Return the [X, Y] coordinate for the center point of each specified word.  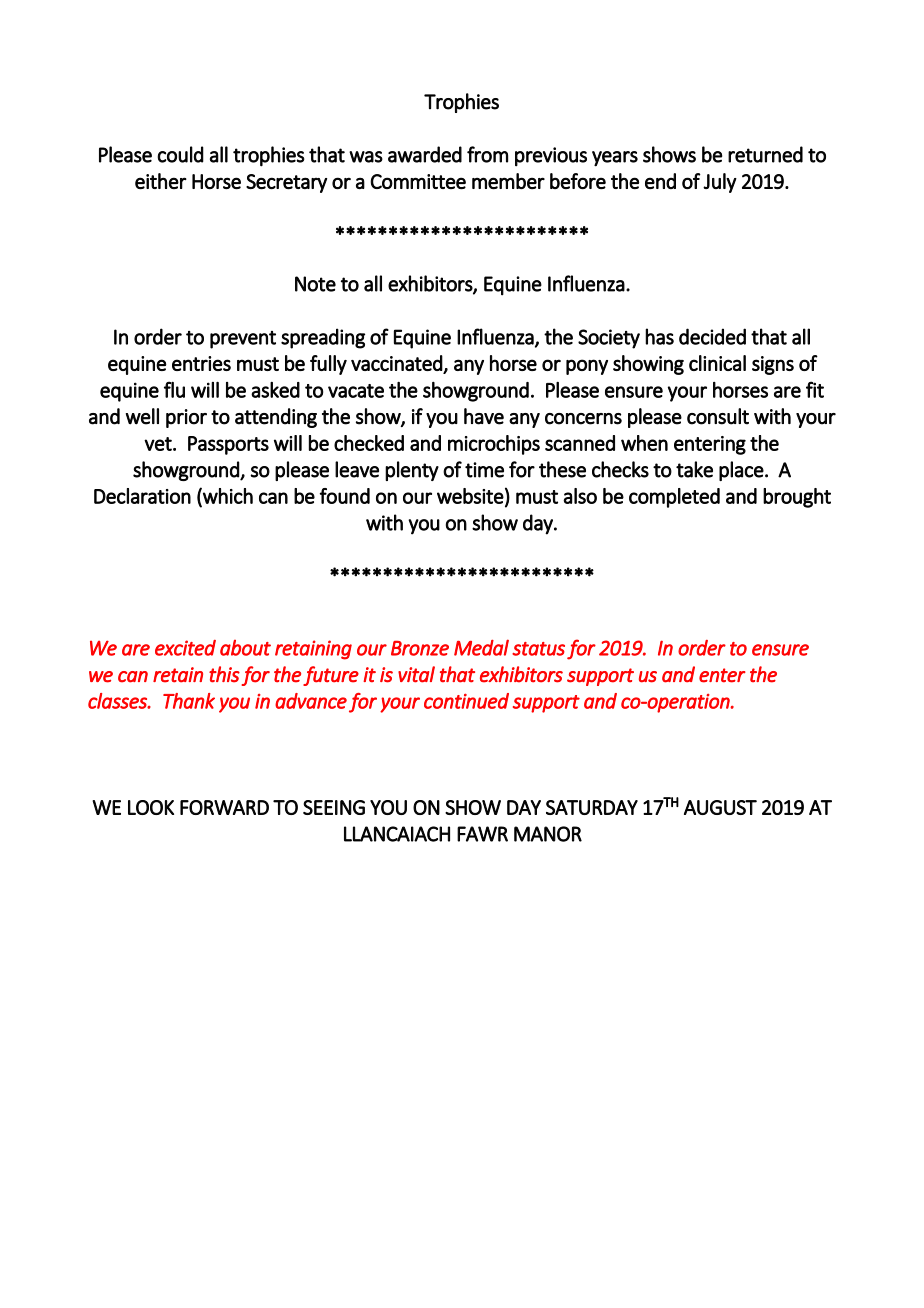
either [161, 181]
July [720, 183]
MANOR [548, 834]
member [508, 181]
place [741, 471]
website [470, 496]
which [227, 497]
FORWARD [224, 807]
